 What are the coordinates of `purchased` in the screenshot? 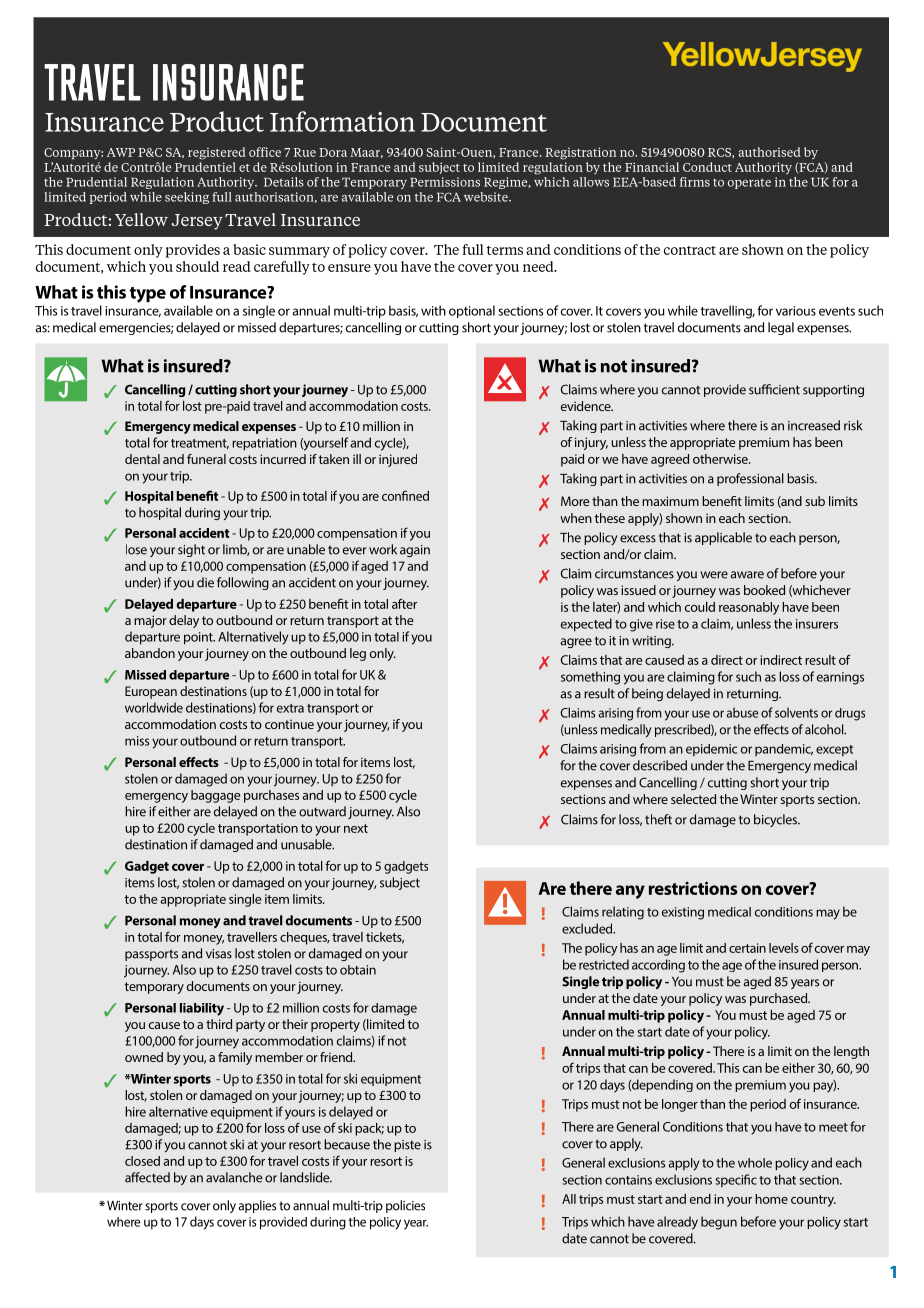 It's located at (780, 999).
